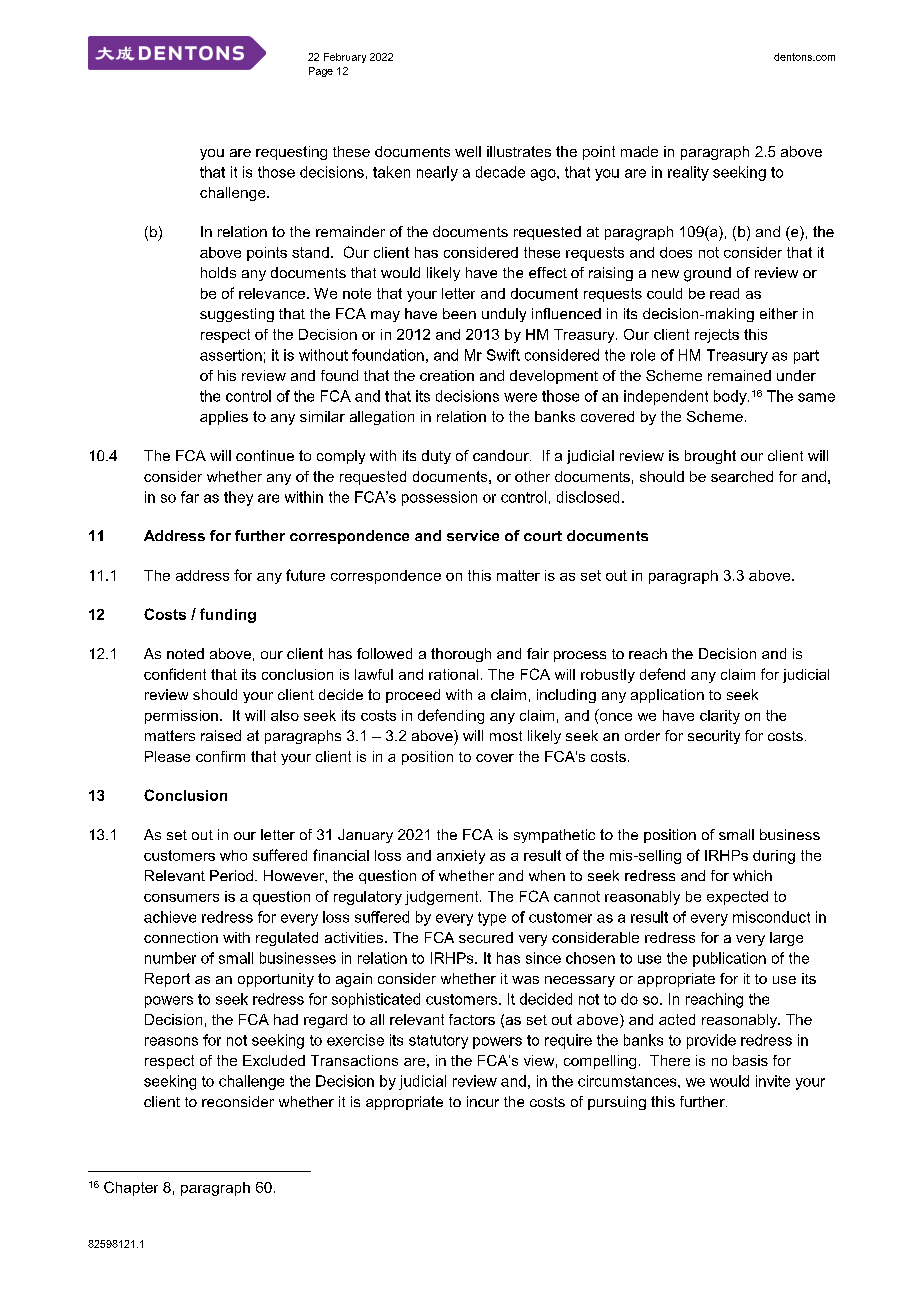  Describe the element at coordinates (667, 696) in the image. I see `application` at that location.
